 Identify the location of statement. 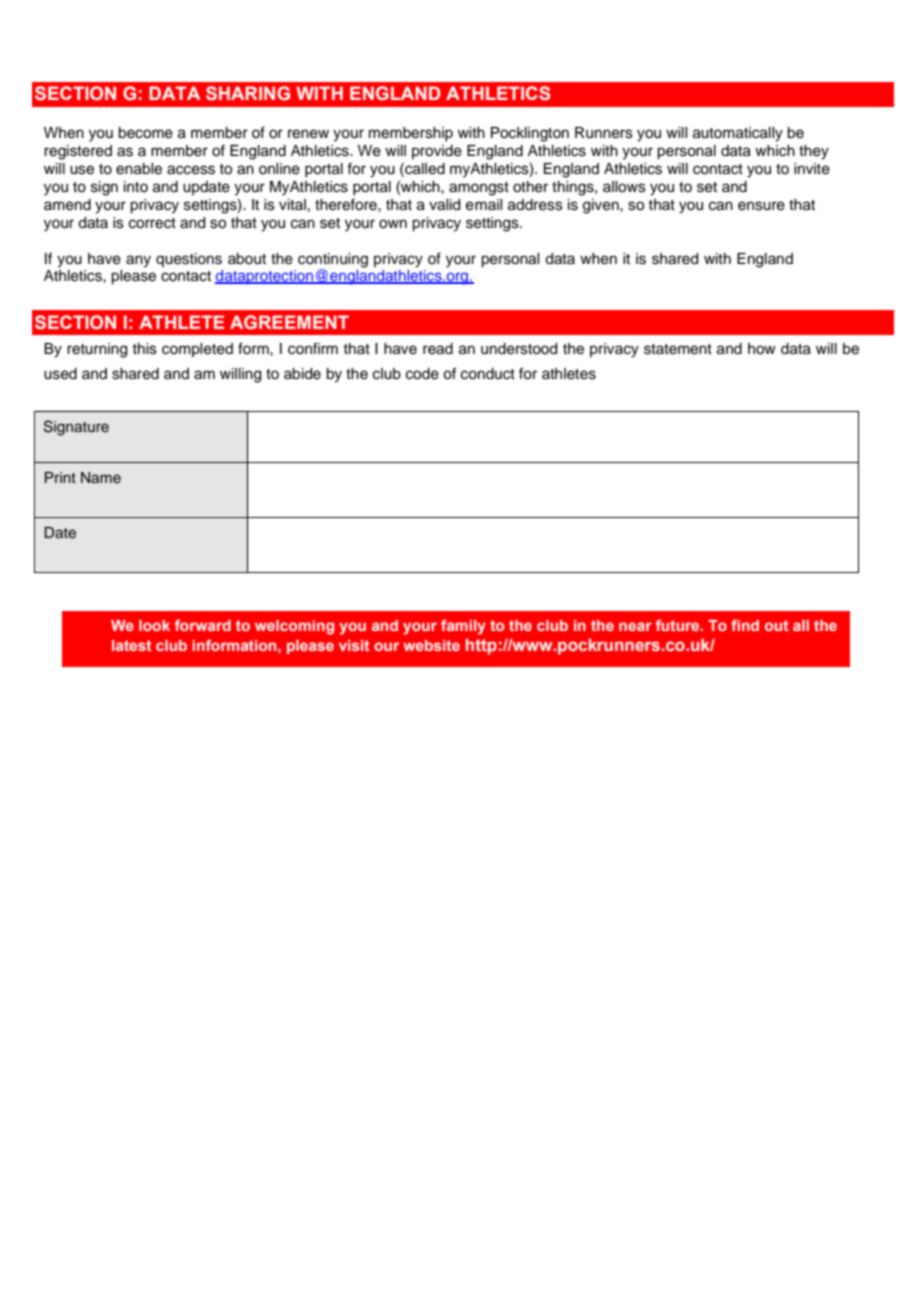
(678, 349).
